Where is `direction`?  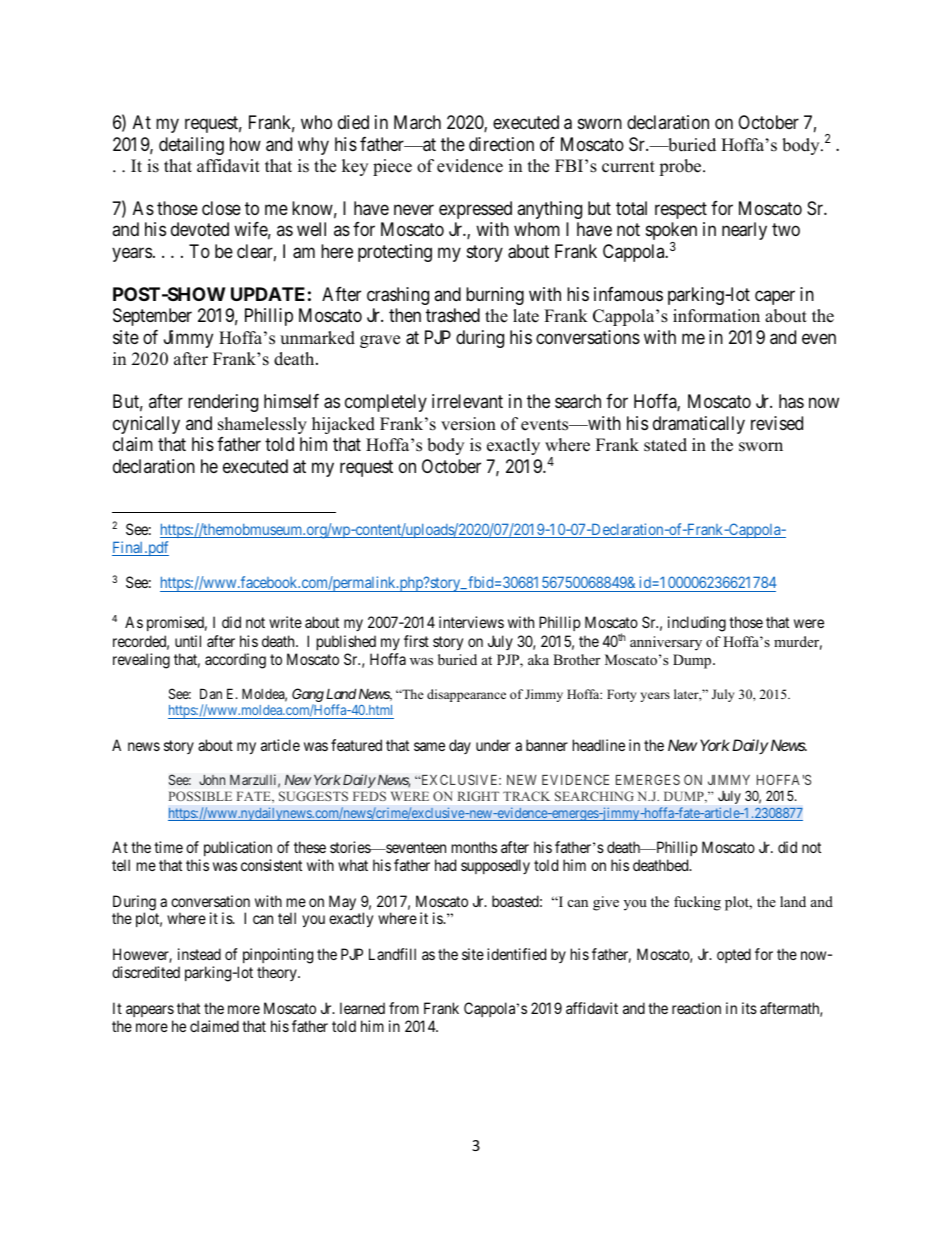 direction is located at coordinates (501, 144).
